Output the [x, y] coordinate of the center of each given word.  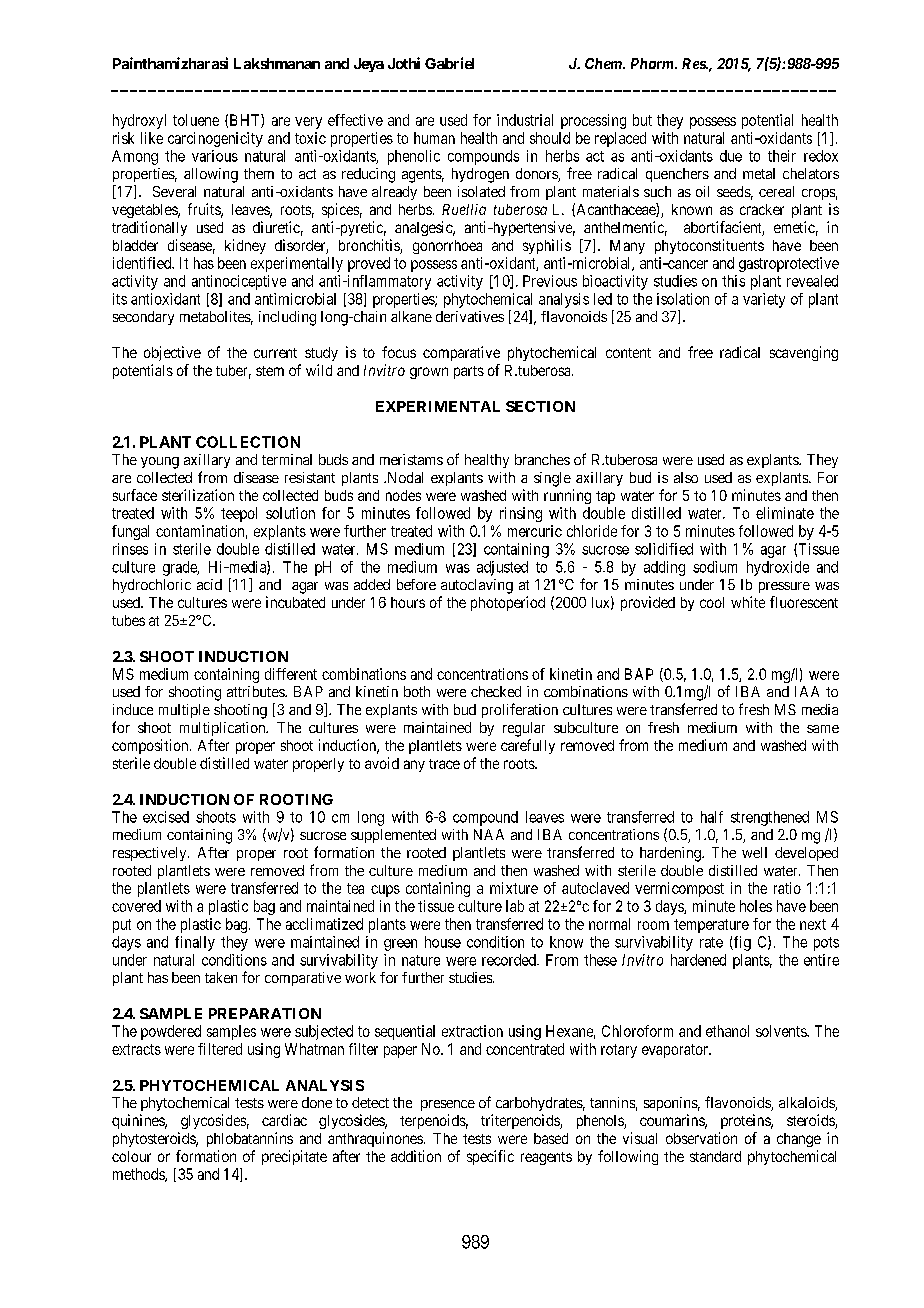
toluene [196, 120]
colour [131, 1156]
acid [209, 584]
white [748, 602]
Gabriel [449, 63]
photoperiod [508, 603]
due [731, 156]
